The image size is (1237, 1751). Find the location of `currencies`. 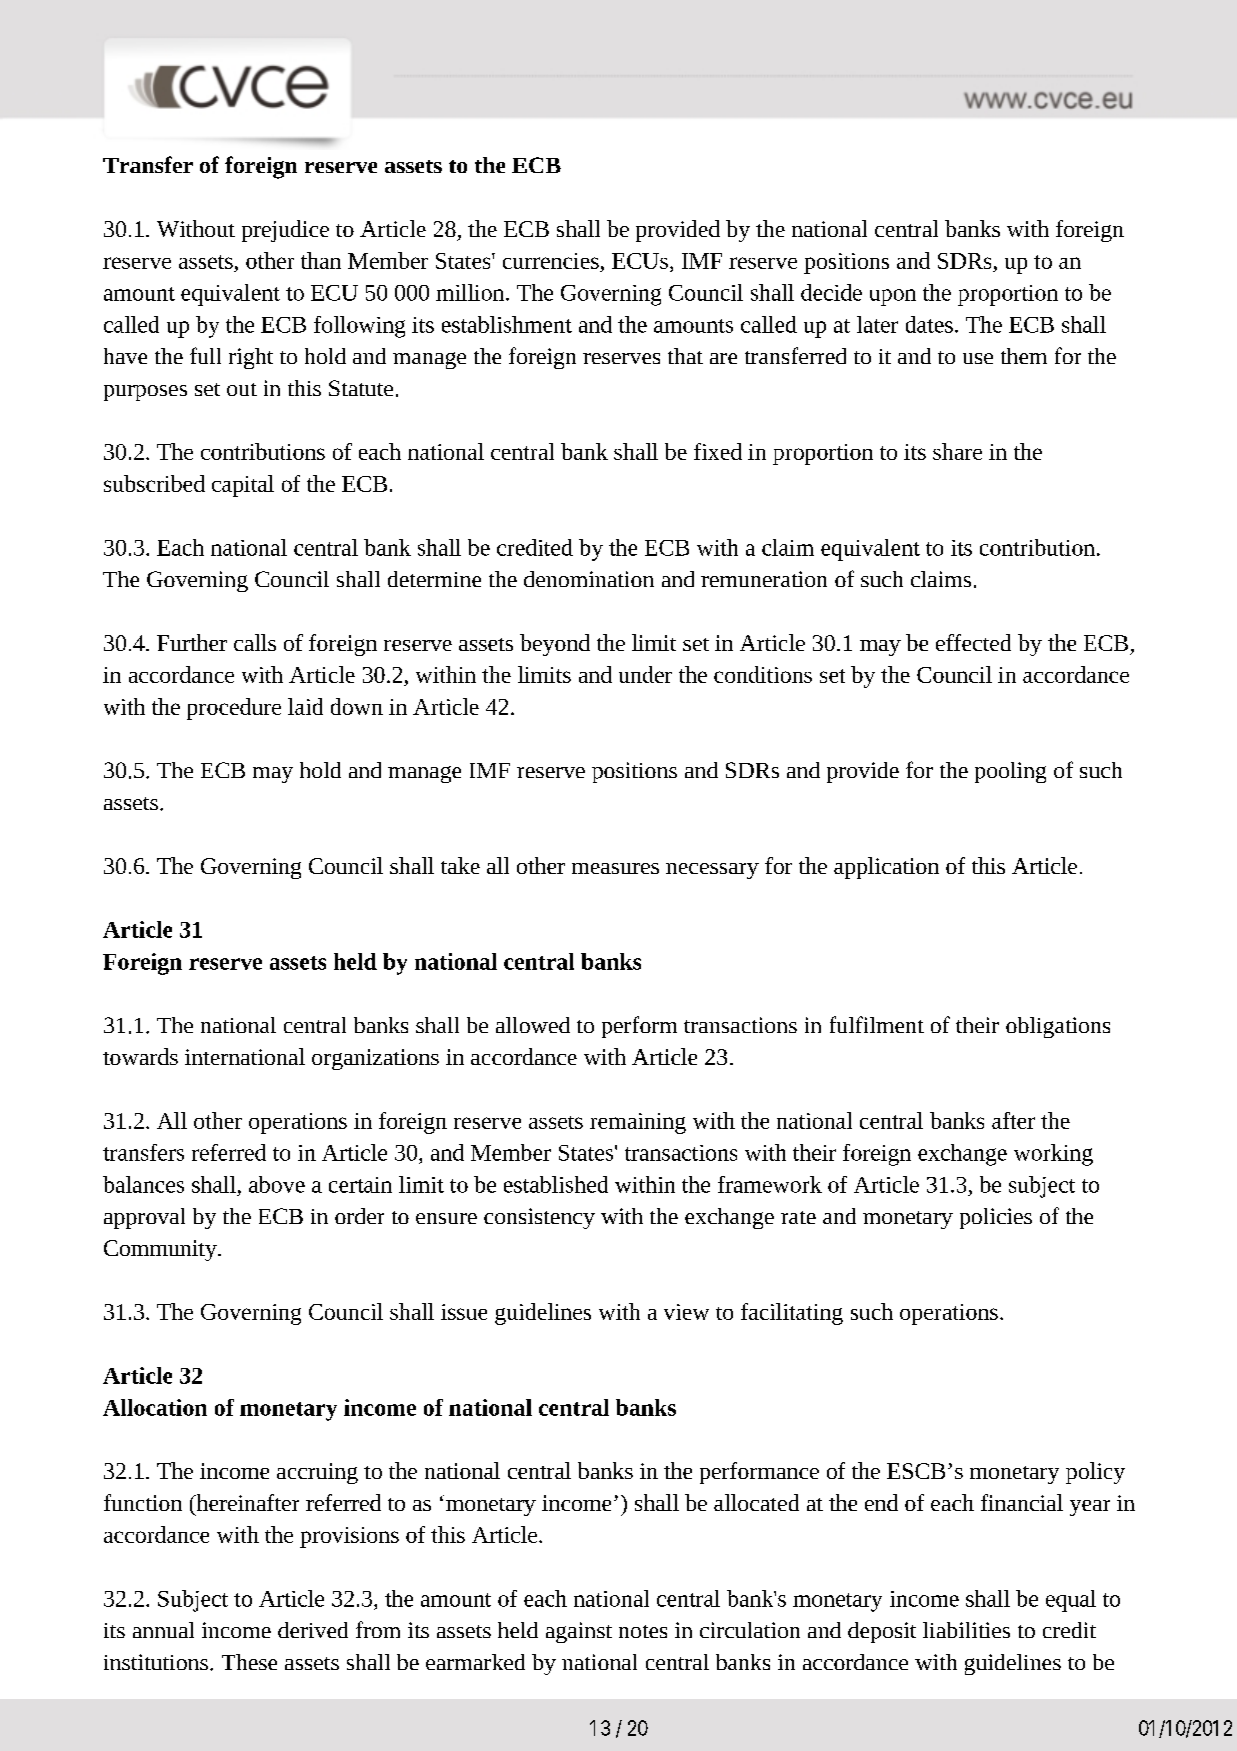

currencies is located at coordinates (551, 261).
